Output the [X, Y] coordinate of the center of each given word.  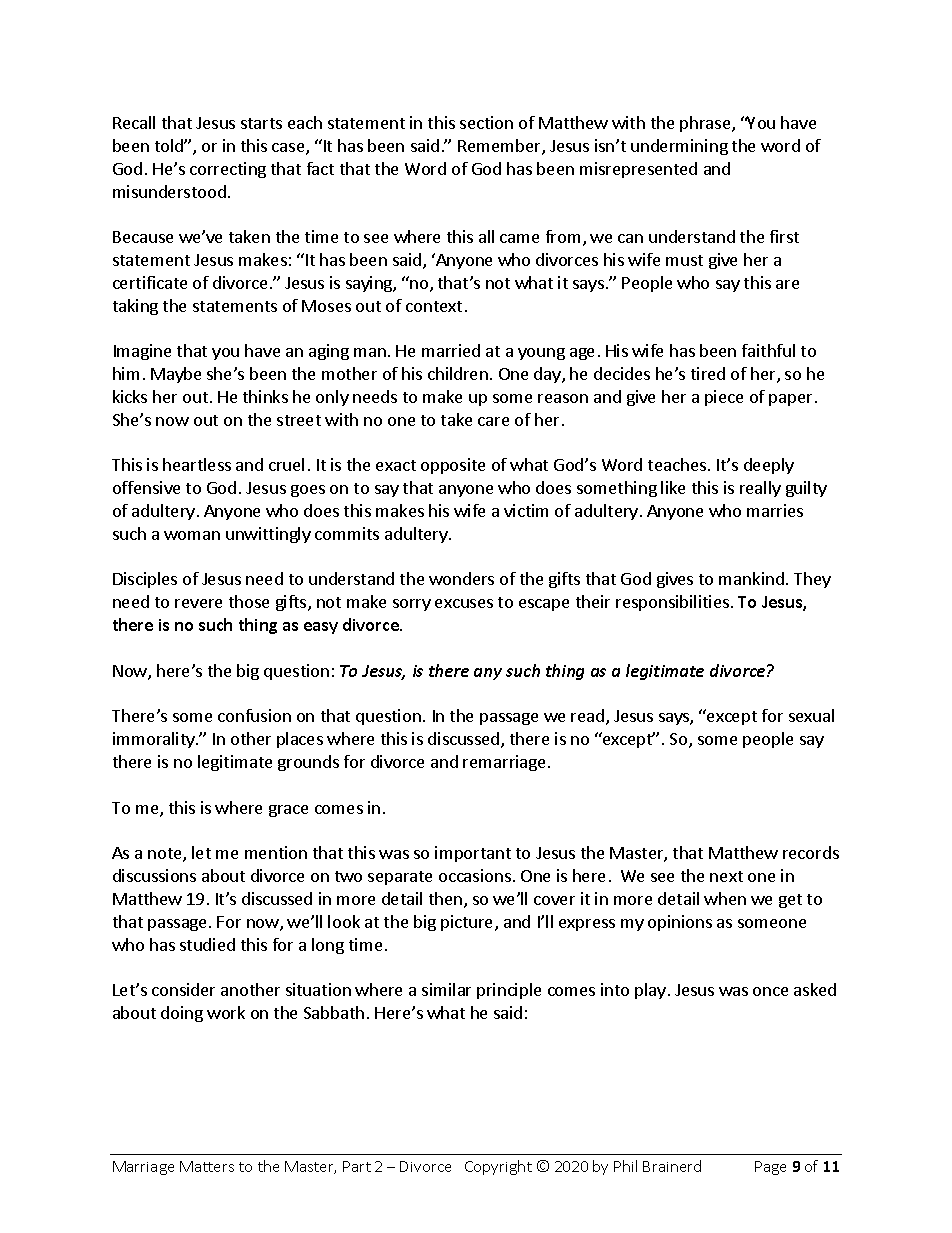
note [166, 855]
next [726, 876]
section [486, 122]
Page [770, 1168]
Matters [207, 1166]
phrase [706, 124]
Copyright [498, 1167]
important [473, 854]
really [760, 489]
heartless [197, 464]
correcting [228, 170]
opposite [453, 466]
